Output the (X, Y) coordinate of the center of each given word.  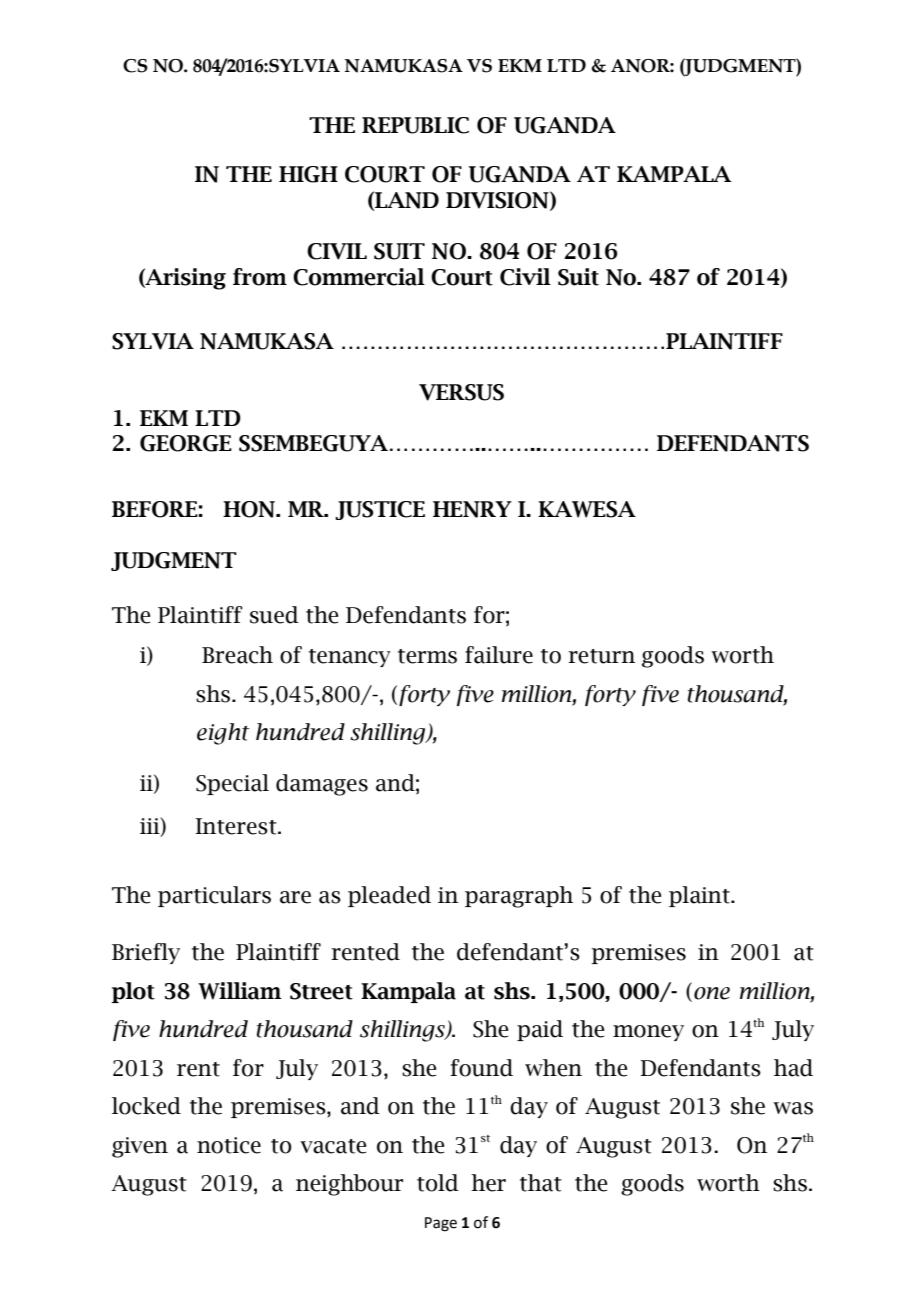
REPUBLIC (415, 125)
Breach (237, 655)
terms (427, 656)
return (601, 656)
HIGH (308, 174)
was (793, 1108)
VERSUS (461, 392)
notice (229, 1145)
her (488, 1183)
